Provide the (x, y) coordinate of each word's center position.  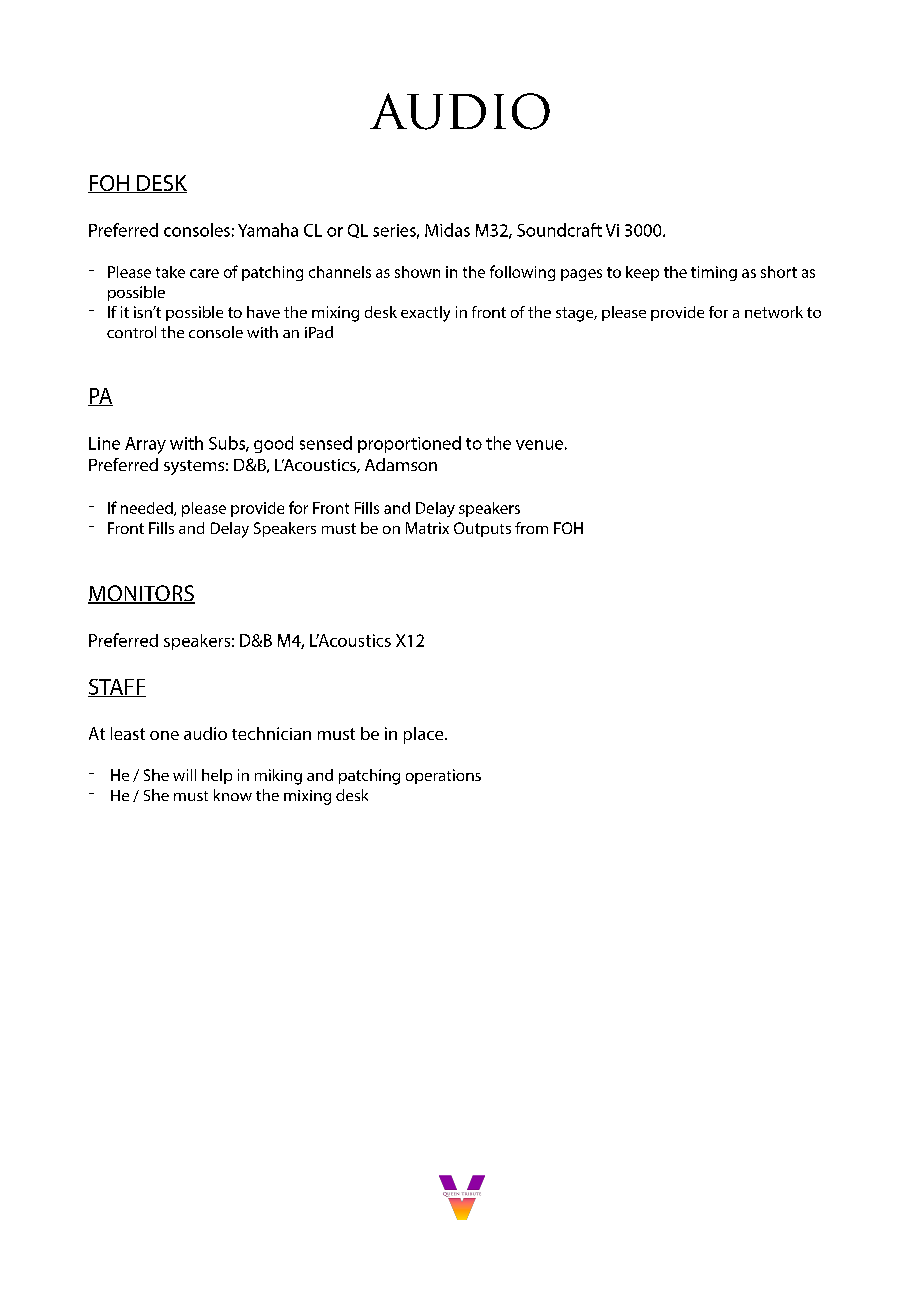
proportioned (409, 444)
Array (145, 445)
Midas (447, 230)
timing (714, 273)
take (170, 272)
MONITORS (141, 594)
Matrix (427, 528)
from (531, 528)
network (774, 312)
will (184, 775)
